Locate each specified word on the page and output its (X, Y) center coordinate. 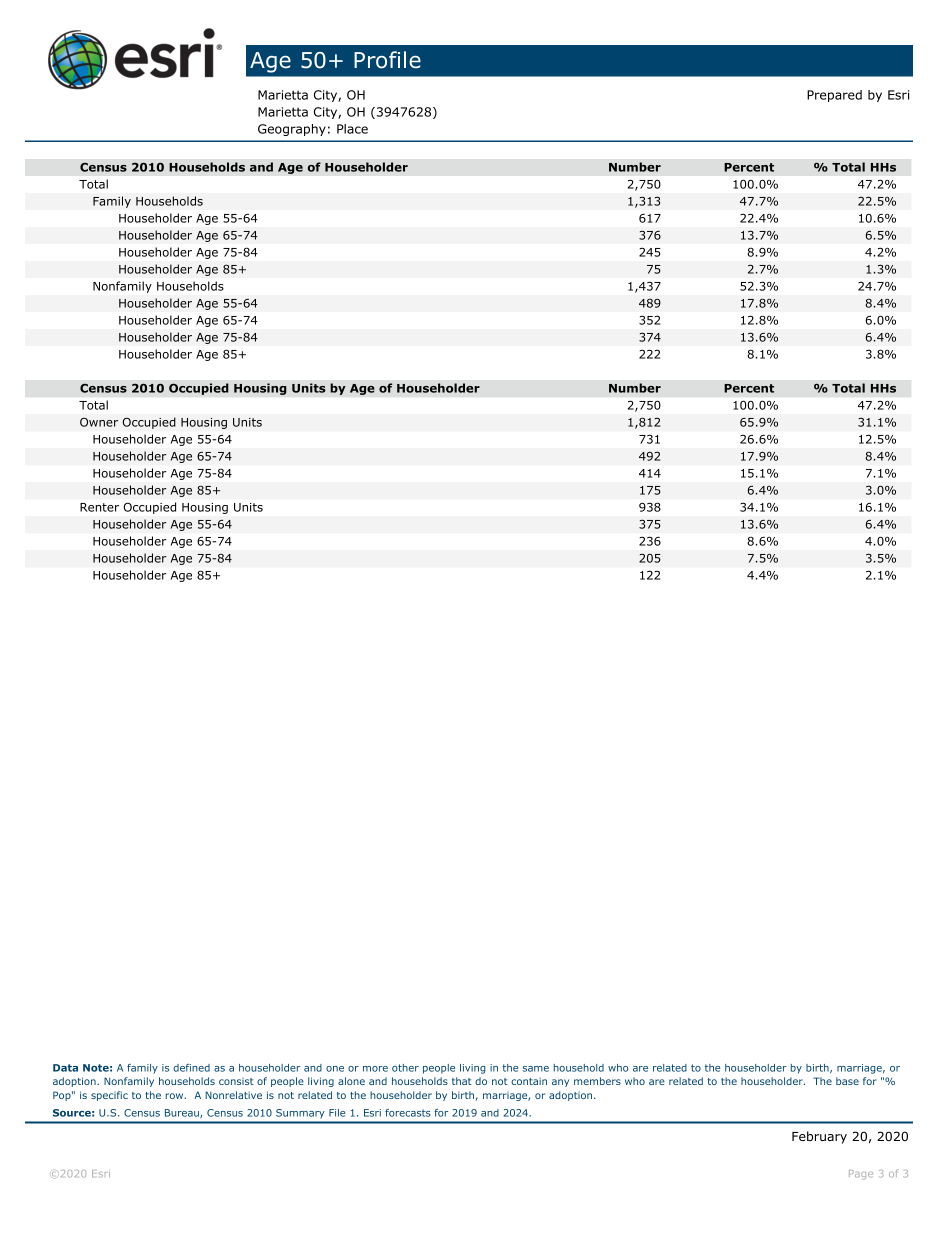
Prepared (834, 96)
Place (352, 129)
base (847, 1081)
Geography (292, 130)
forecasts (407, 1113)
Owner (99, 422)
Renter (99, 507)
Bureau (183, 1113)
